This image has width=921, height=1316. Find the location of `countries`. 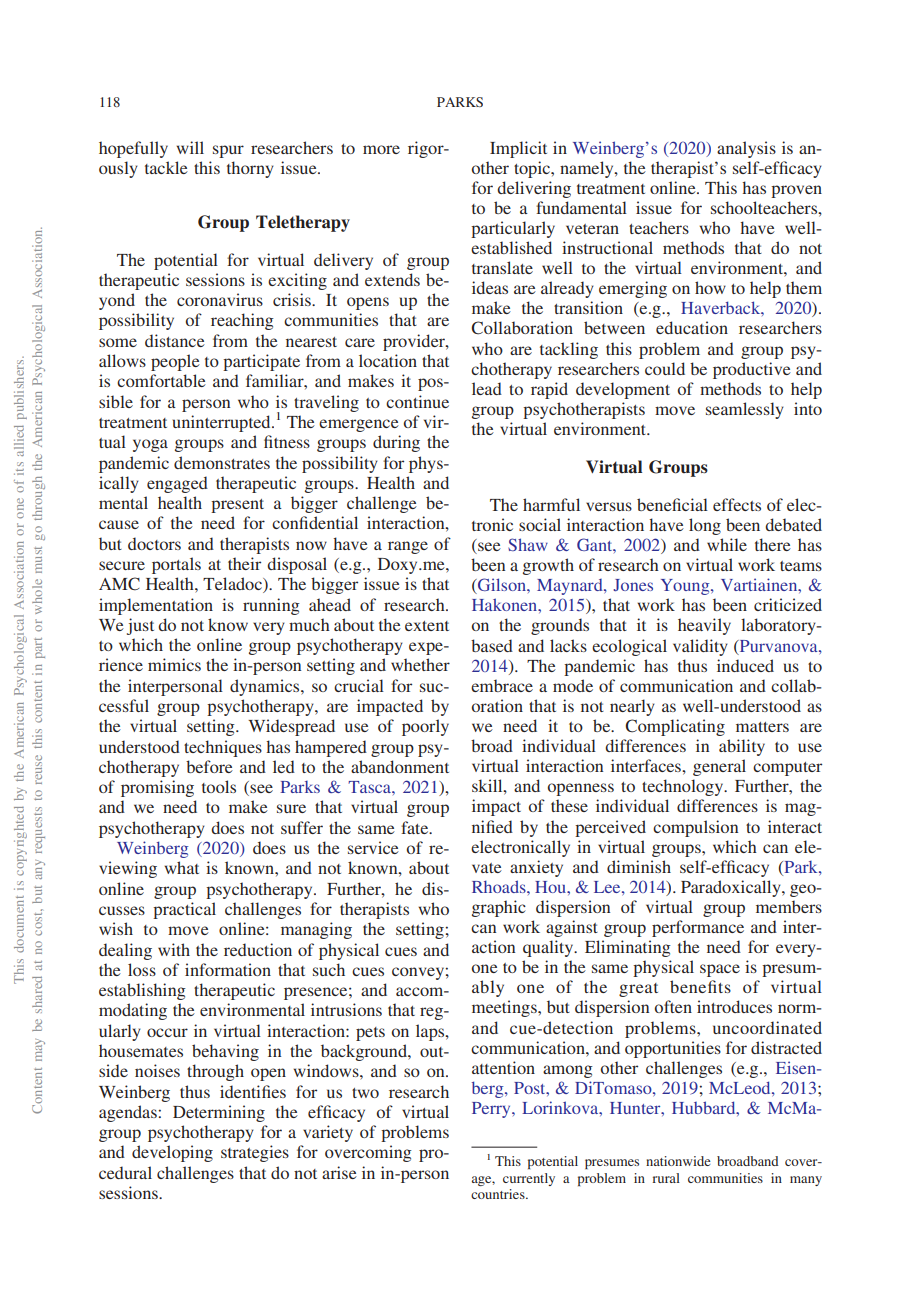

countries is located at coordinates (499, 1194).
